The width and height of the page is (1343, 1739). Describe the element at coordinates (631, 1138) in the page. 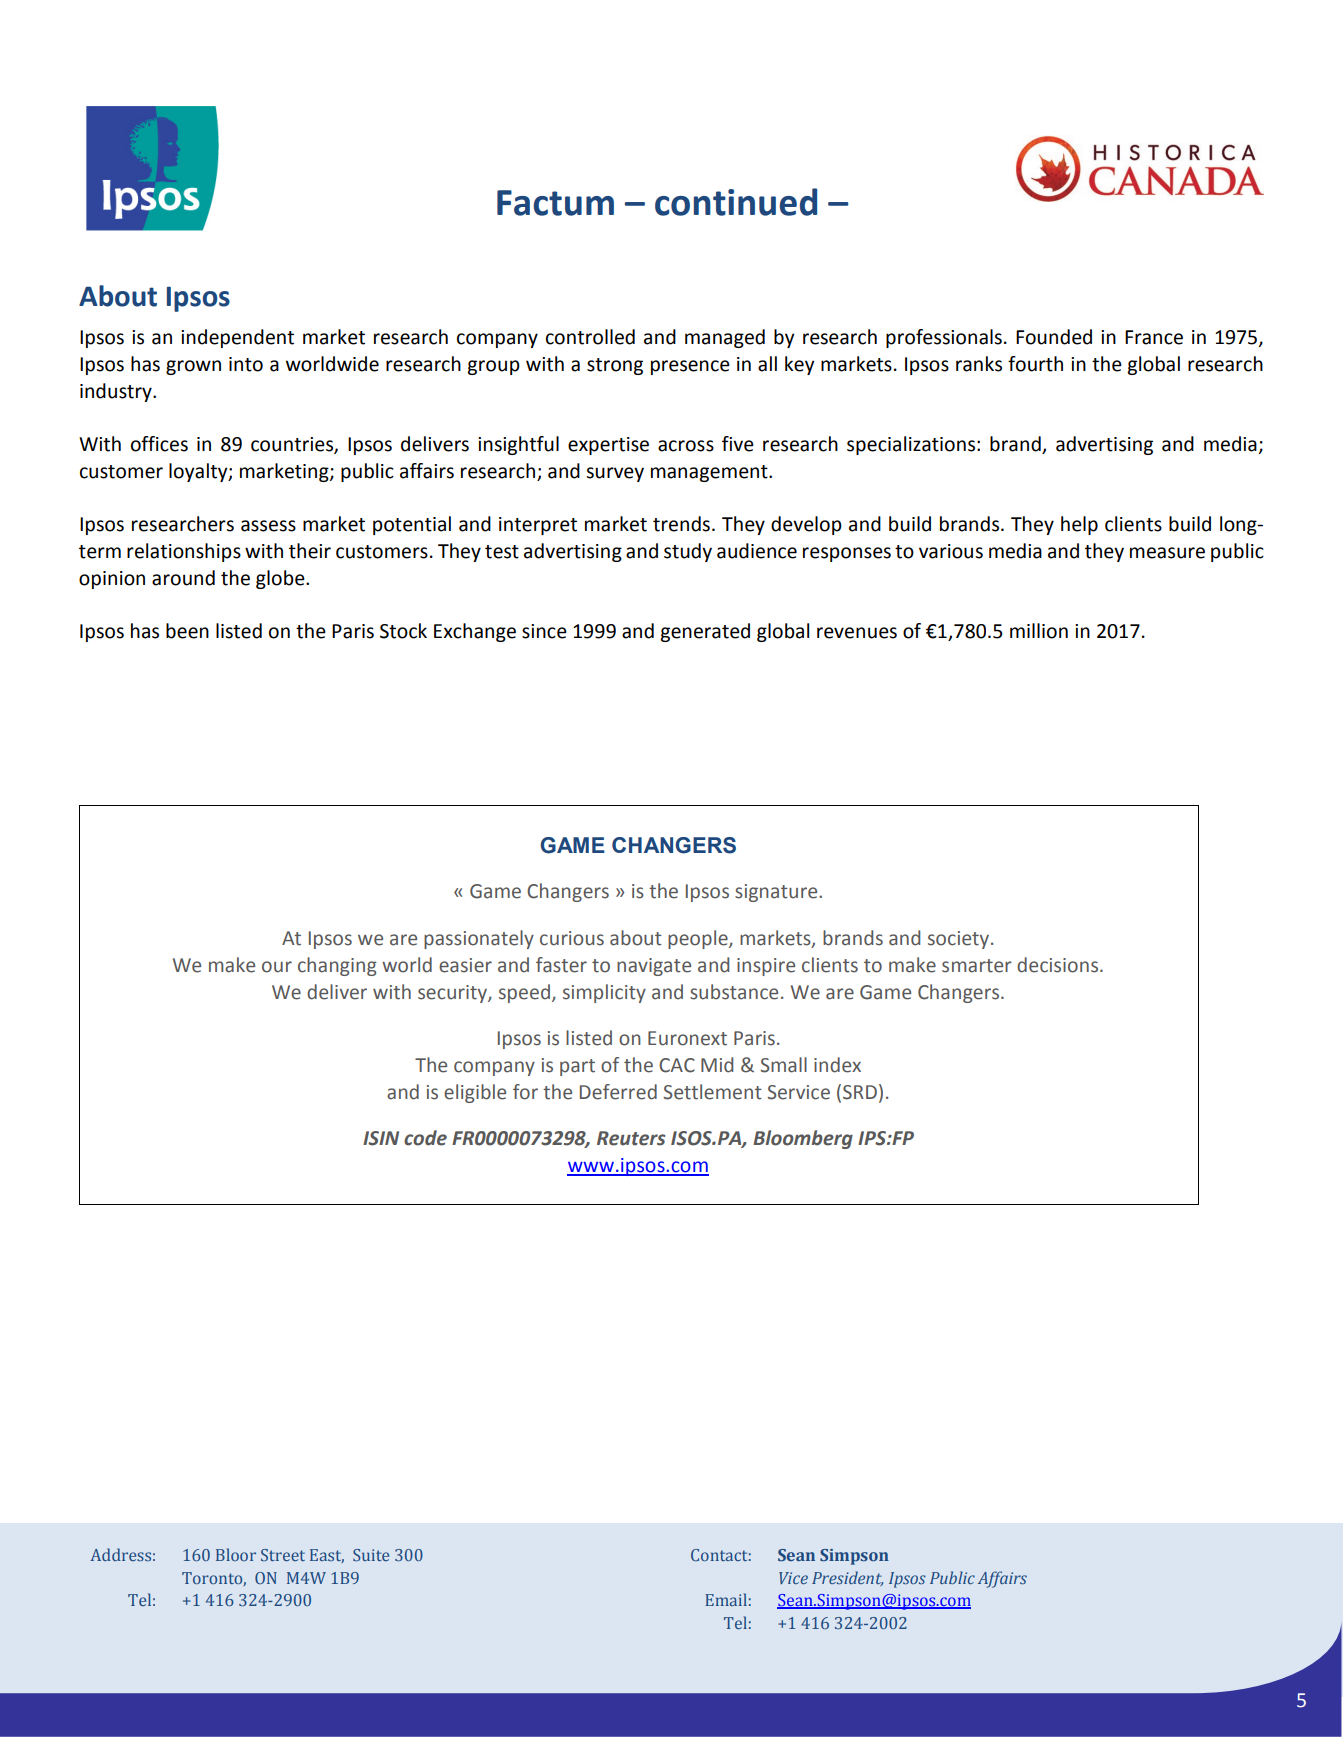

I see `Reuters` at that location.
